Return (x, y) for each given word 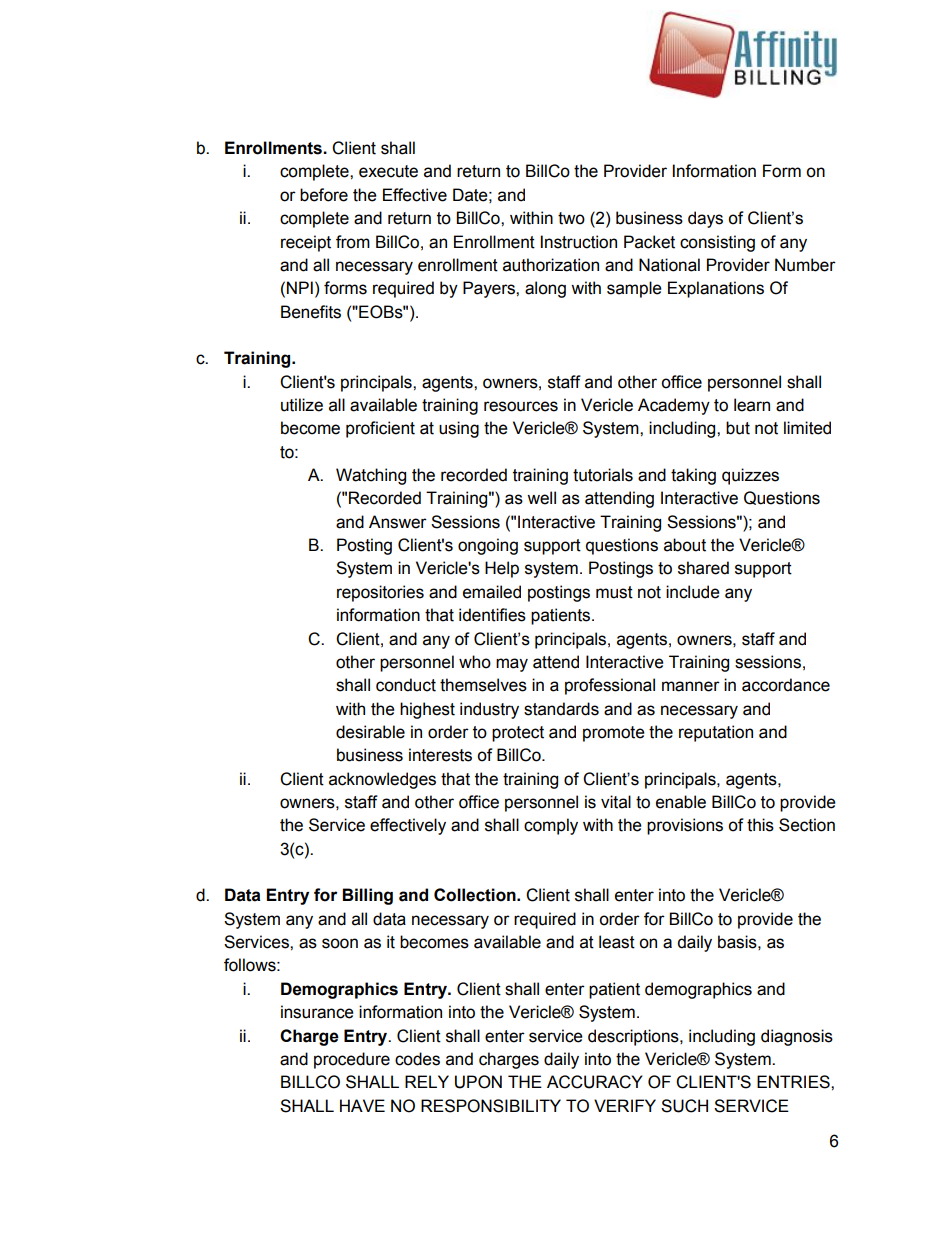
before (324, 195)
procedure (352, 1060)
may (512, 665)
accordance (786, 685)
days (705, 219)
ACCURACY (595, 1082)
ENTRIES (794, 1082)
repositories (380, 593)
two (571, 218)
